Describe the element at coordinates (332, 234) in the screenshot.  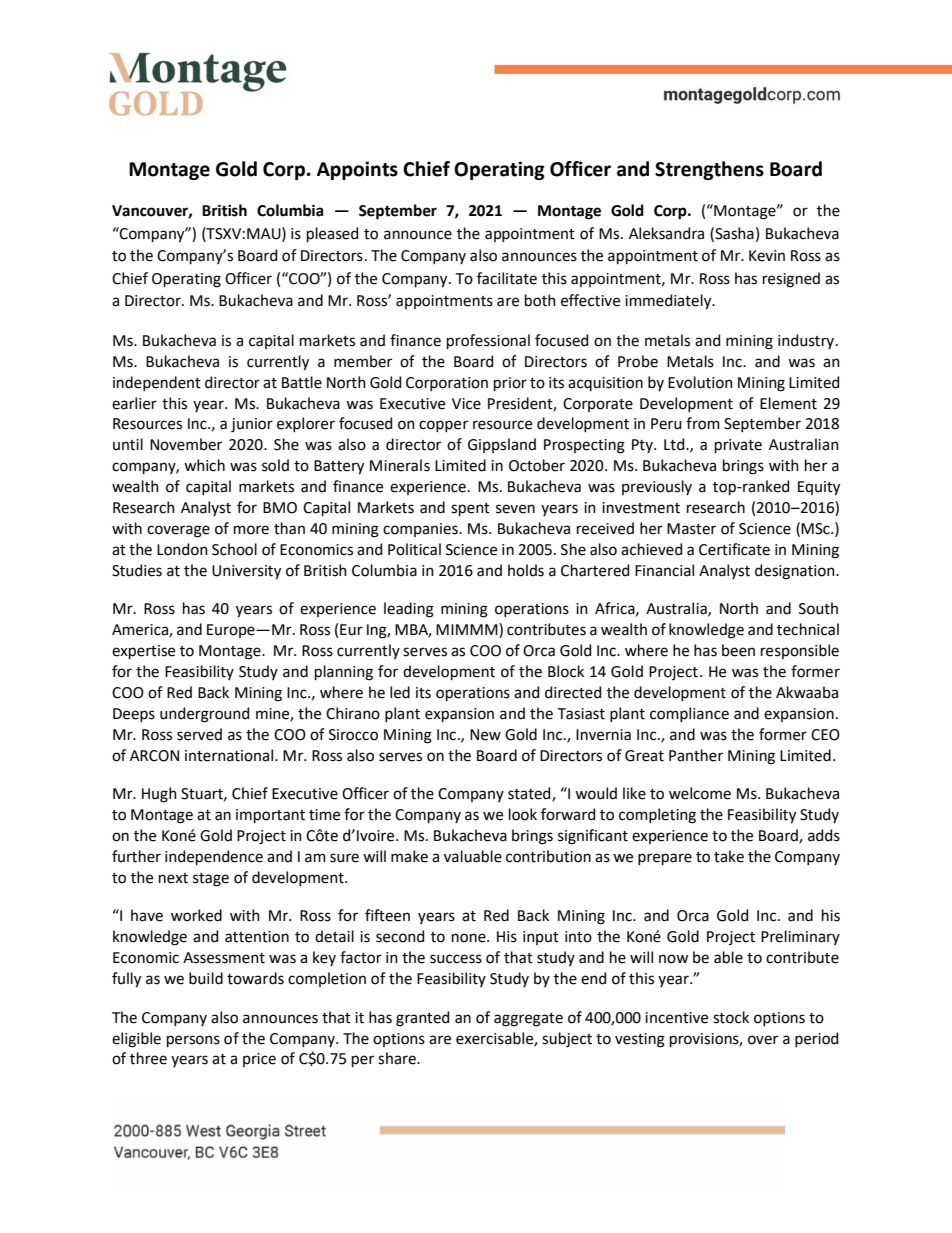
I see `pleased` at that location.
